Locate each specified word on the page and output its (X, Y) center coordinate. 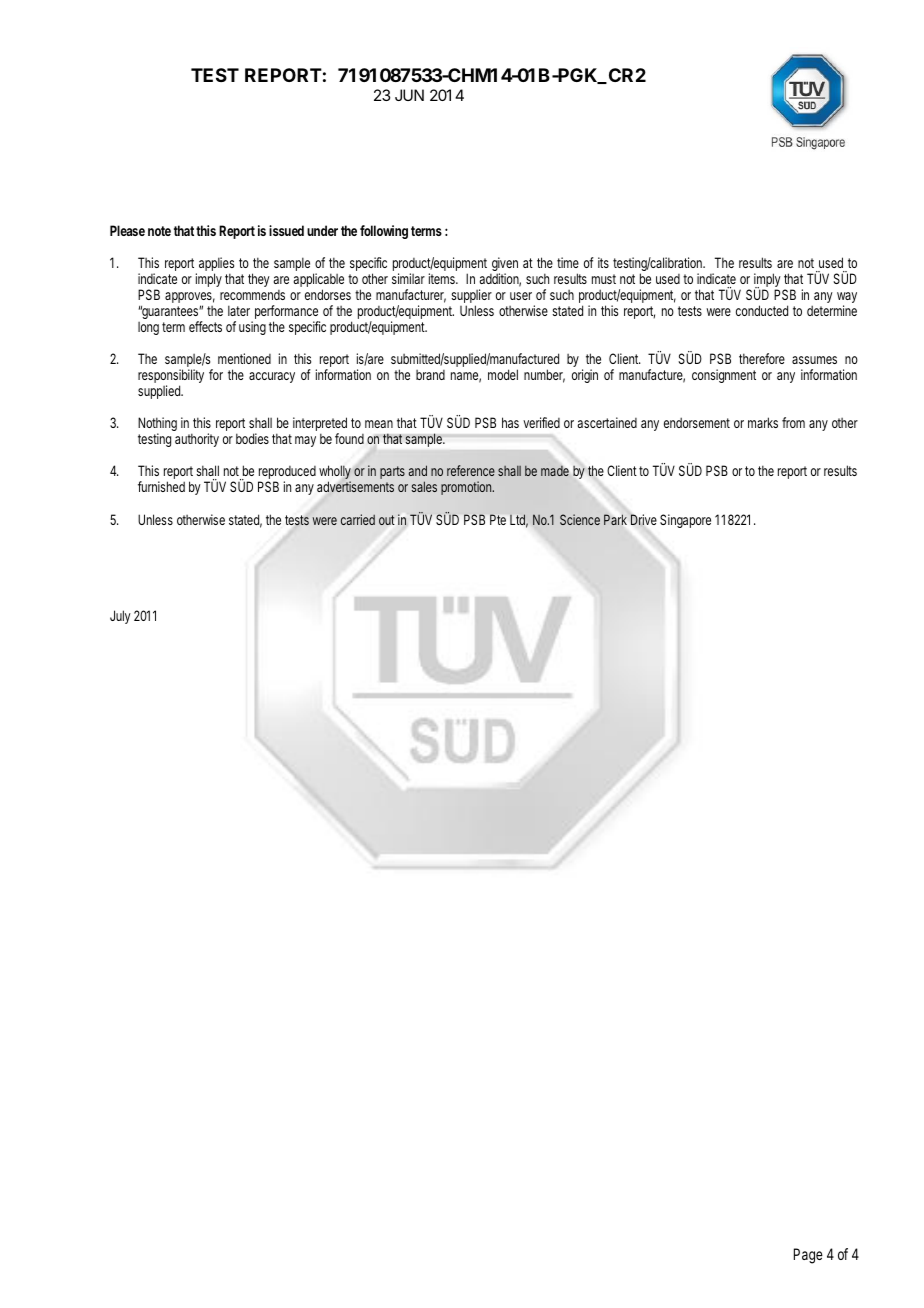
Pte (498, 519)
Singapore (685, 521)
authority (197, 440)
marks (763, 422)
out (386, 520)
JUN (409, 95)
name (466, 377)
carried (358, 519)
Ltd (519, 521)
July (120, 617)
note (159, 231)
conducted (762, 310)
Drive (644, 520)
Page (808, 1256)
